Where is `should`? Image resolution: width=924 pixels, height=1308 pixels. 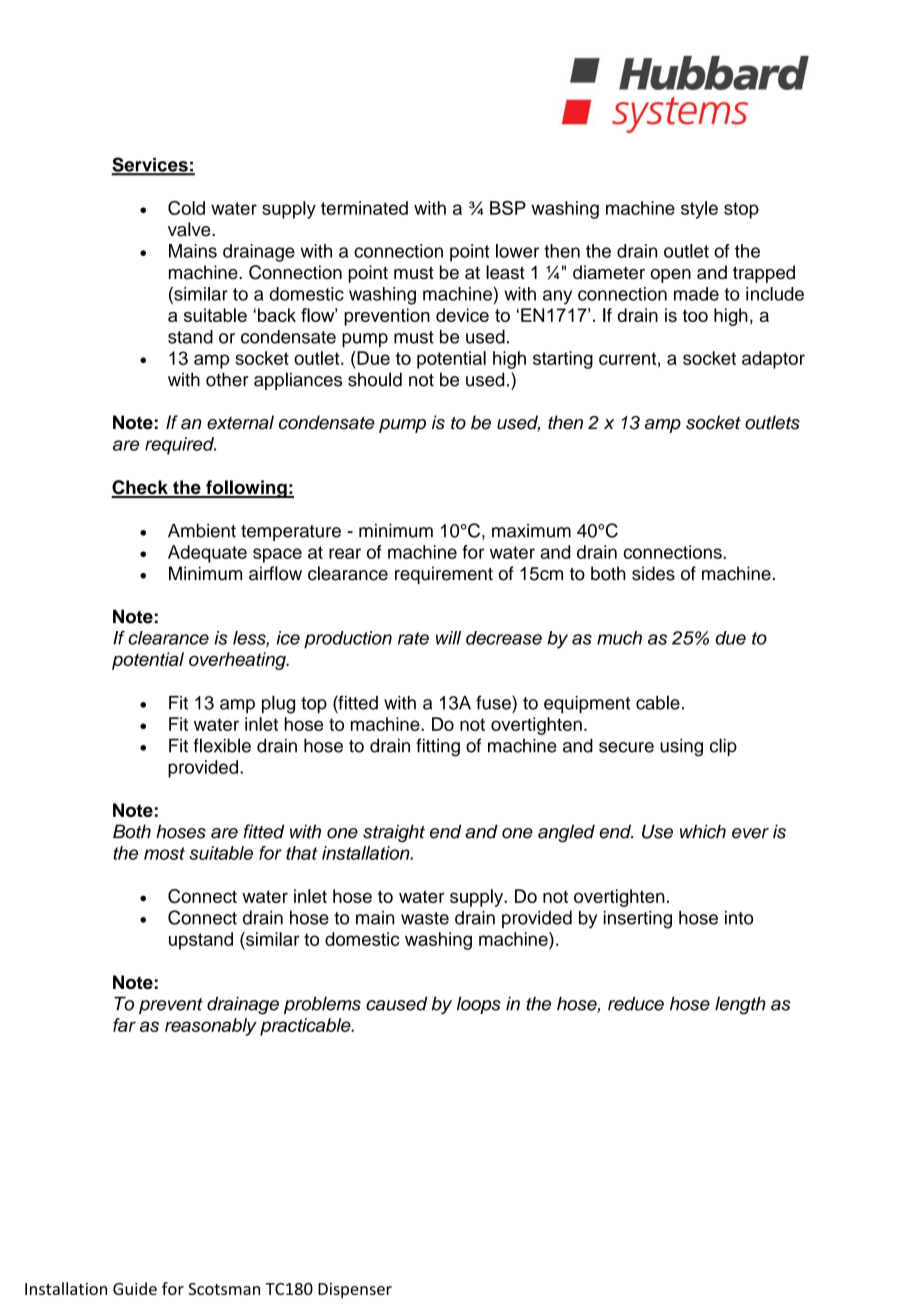 should is located at coordinates (375, 379).
